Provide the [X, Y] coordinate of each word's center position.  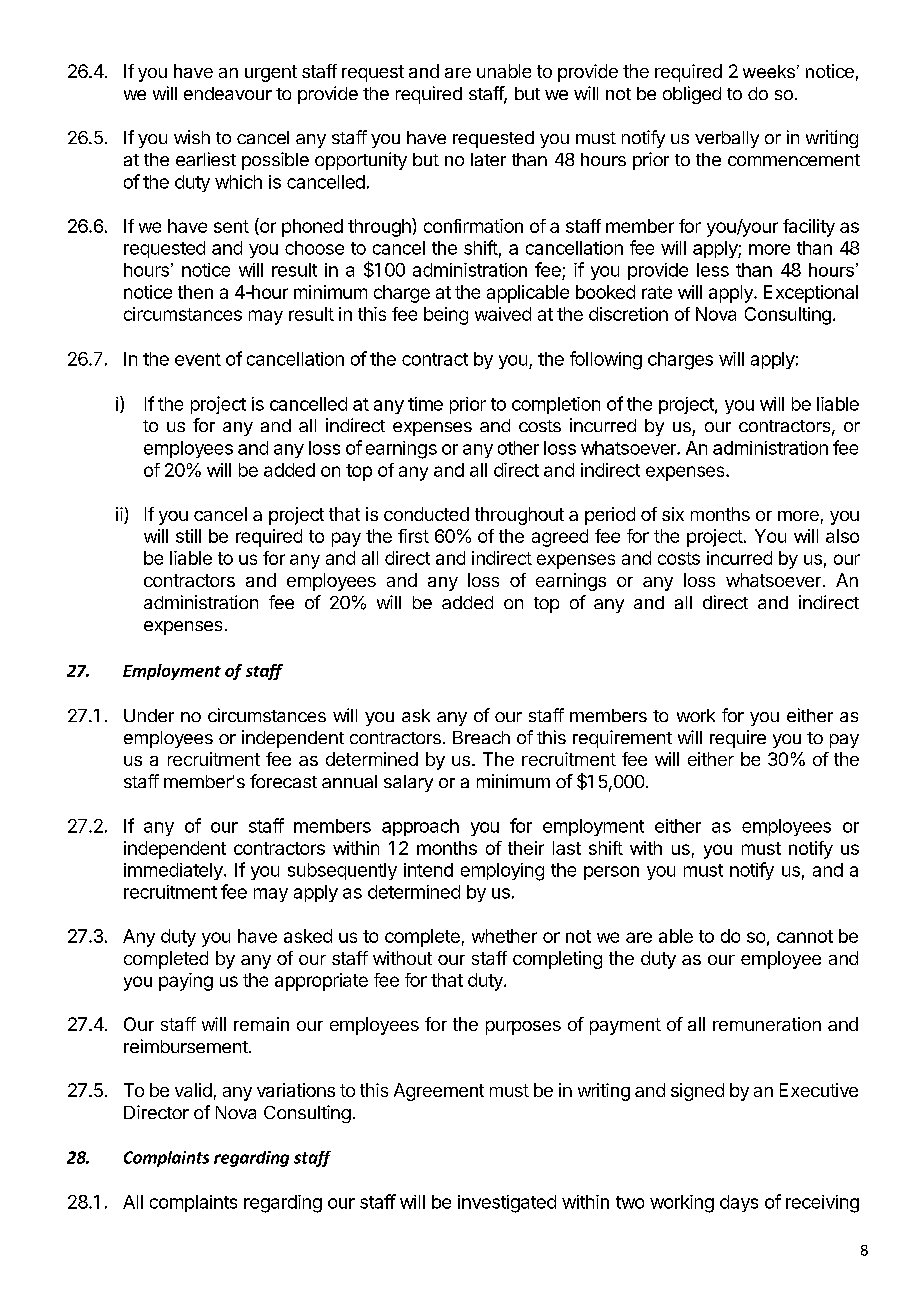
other [518, 448]
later [488, 159]
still [188, 536]
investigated [507, 1204]
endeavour [228, 93]
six [673, 514]
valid [193, 1090]
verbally [727, 139]
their [526, 848]
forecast [283, 781]
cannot [805, 936]
